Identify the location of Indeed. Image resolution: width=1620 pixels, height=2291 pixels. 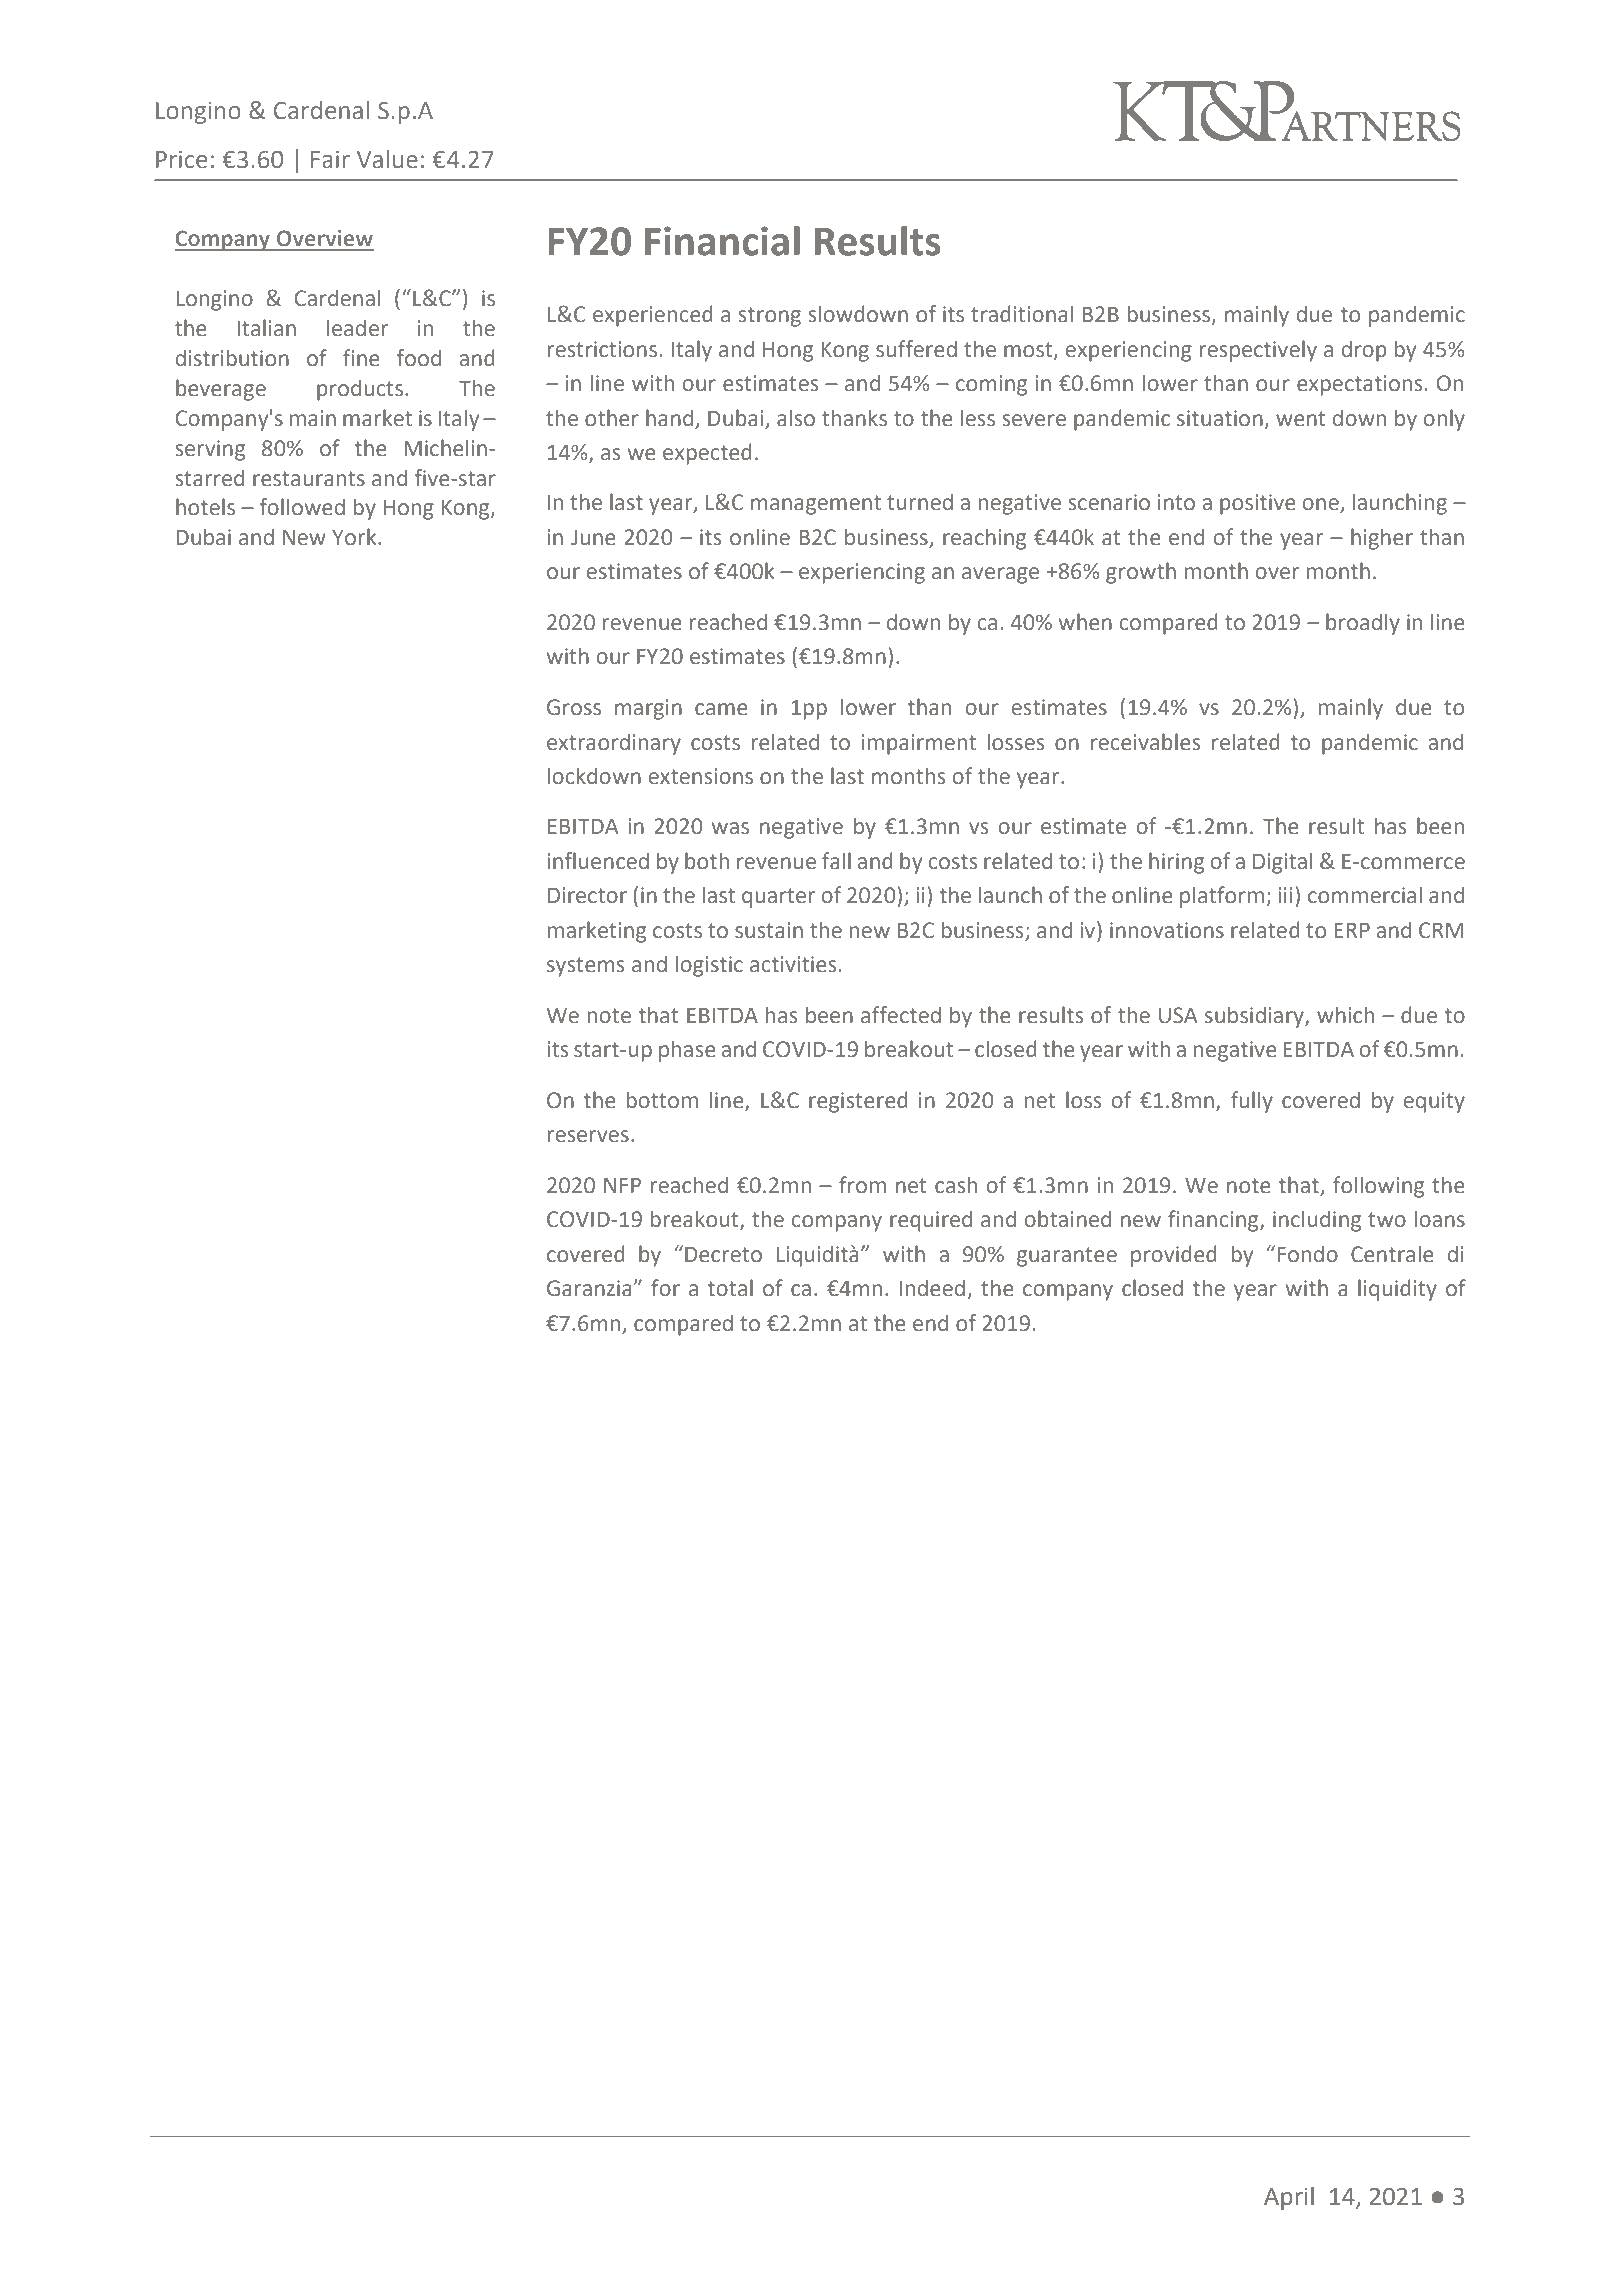
(932, 1288).
